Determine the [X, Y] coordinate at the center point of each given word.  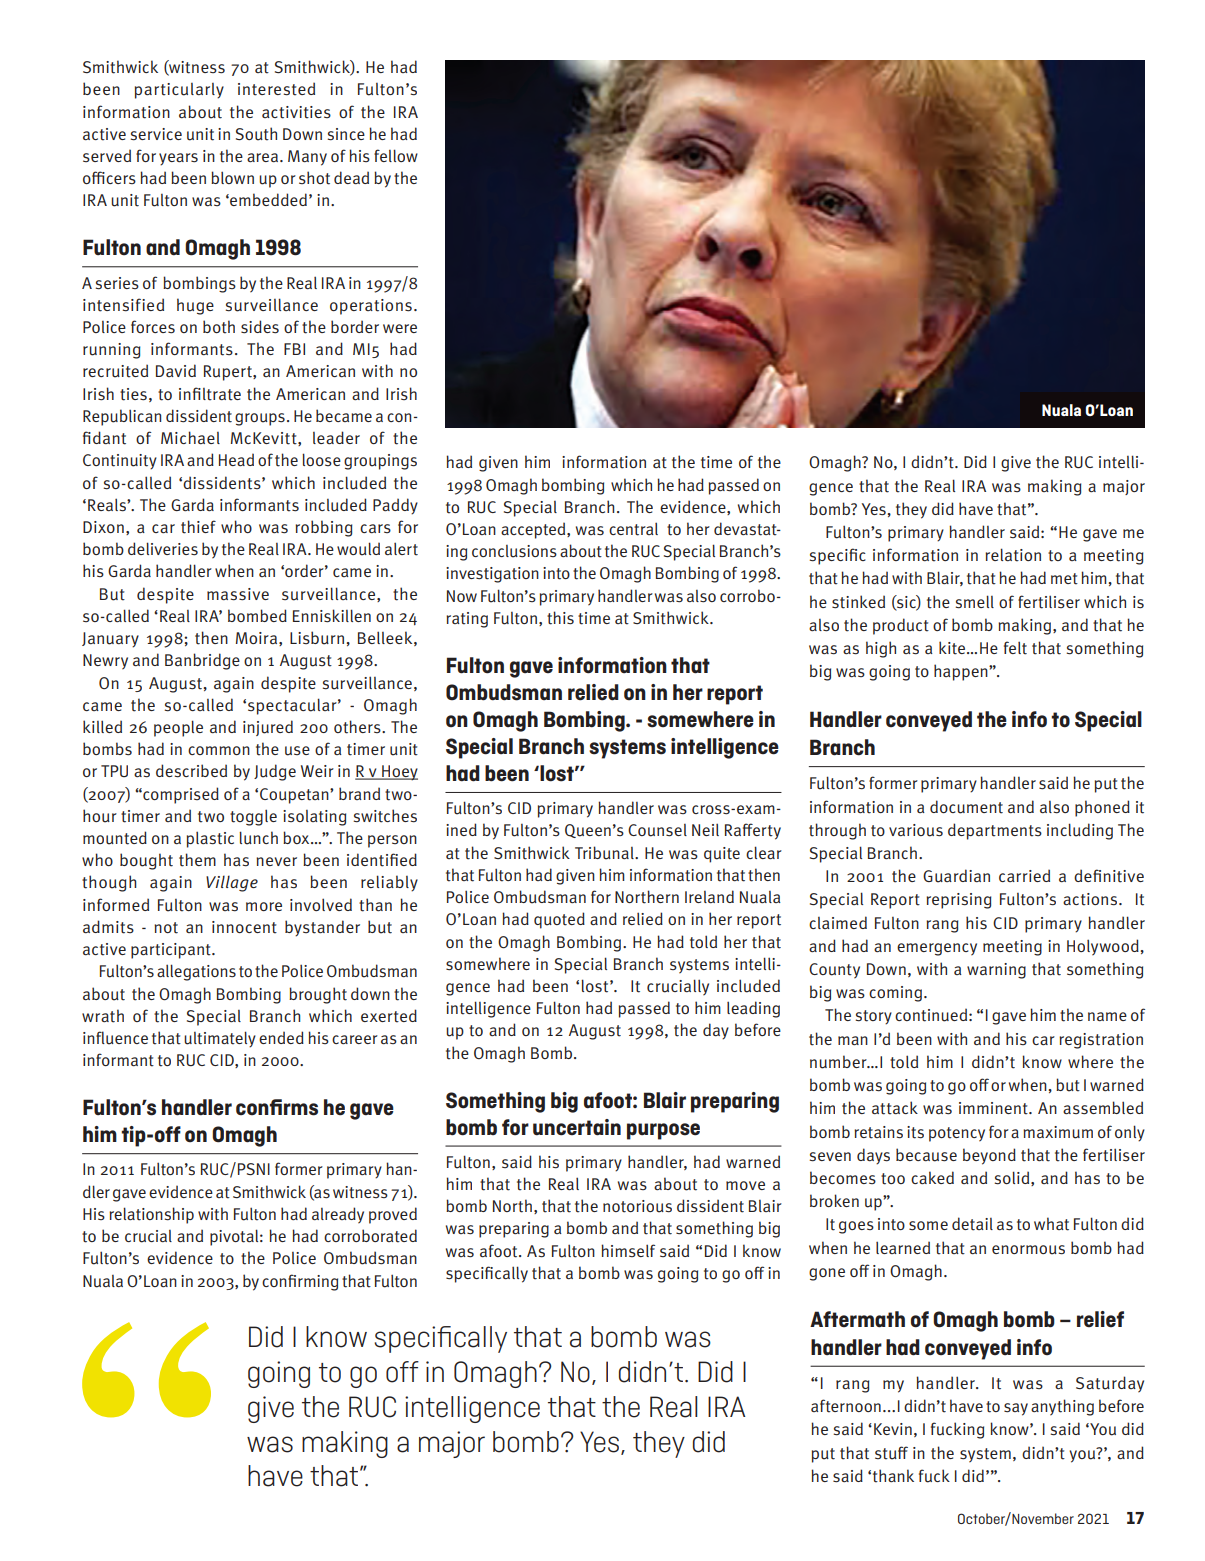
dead [351, 177]
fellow [396, 155]
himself [628, 1250]
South [256, 134]
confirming [300, 1282]
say [1016, 1409]
